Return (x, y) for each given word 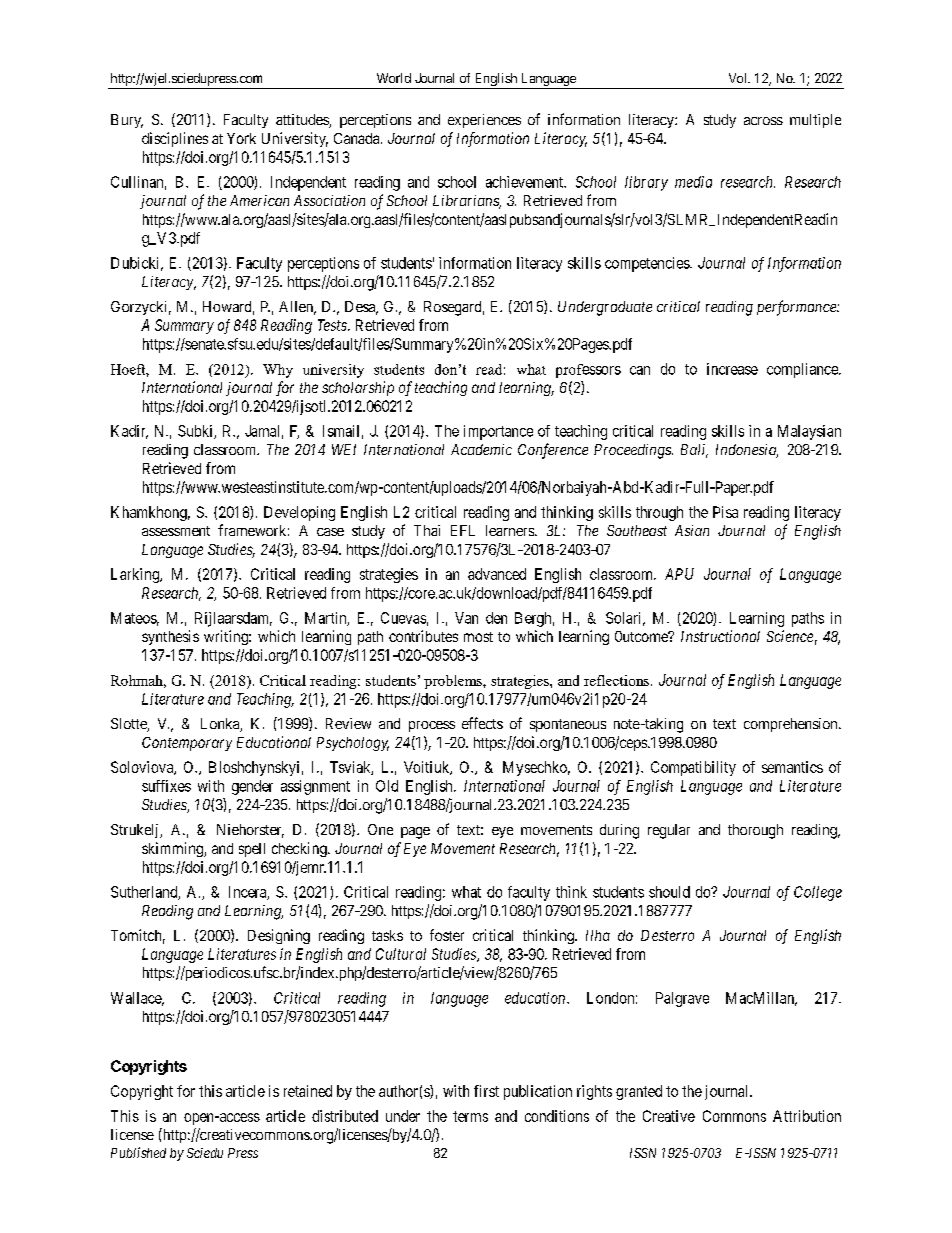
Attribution (807, 1116)
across (763, 121)
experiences (484, 121)
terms (470, 1116)
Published (138, 1152)
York (241, 138)
